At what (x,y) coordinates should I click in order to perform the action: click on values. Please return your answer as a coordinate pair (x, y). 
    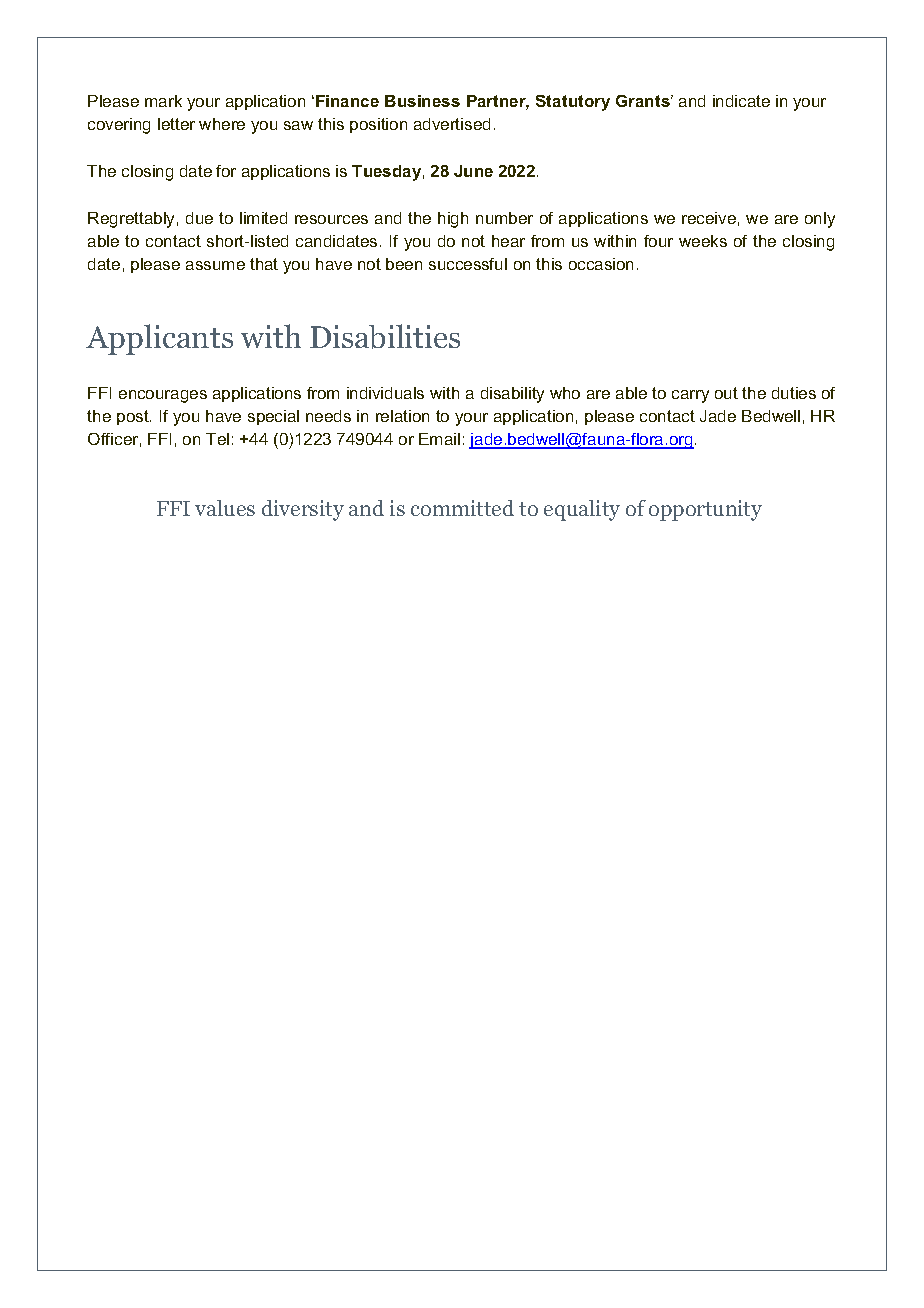
    Looking at the image, I should click on (225, 508).
